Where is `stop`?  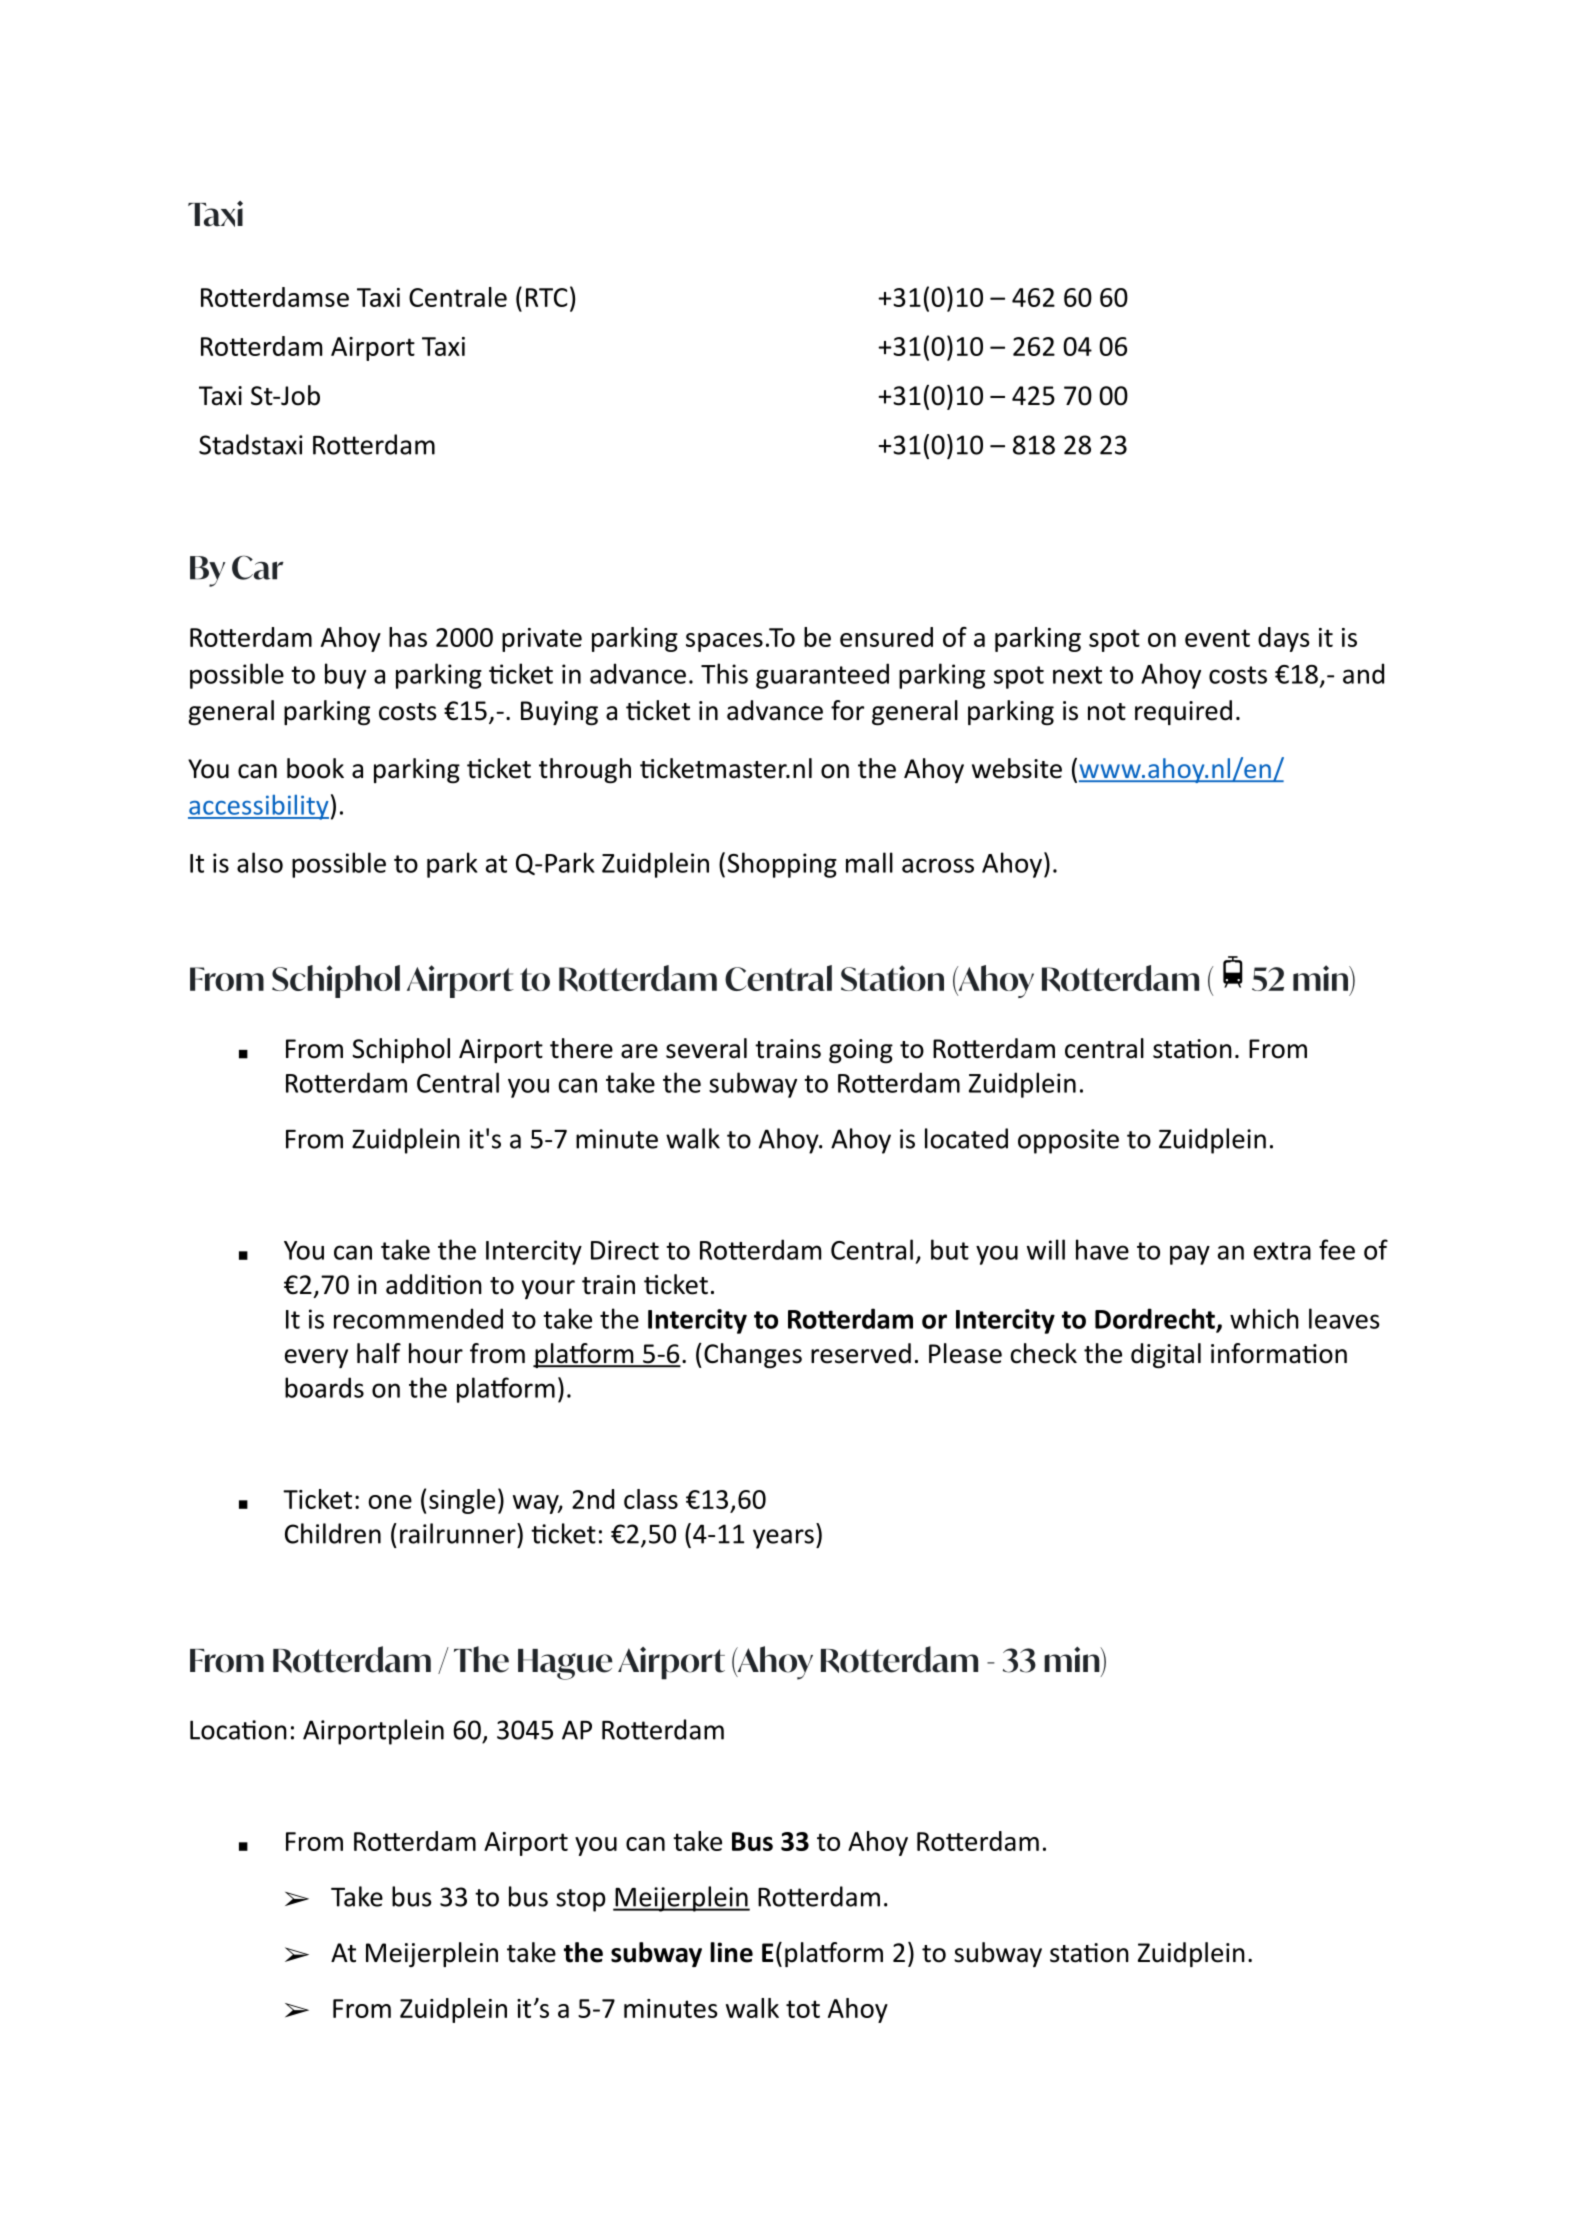
stop is located at coordinates (581, 1900).
